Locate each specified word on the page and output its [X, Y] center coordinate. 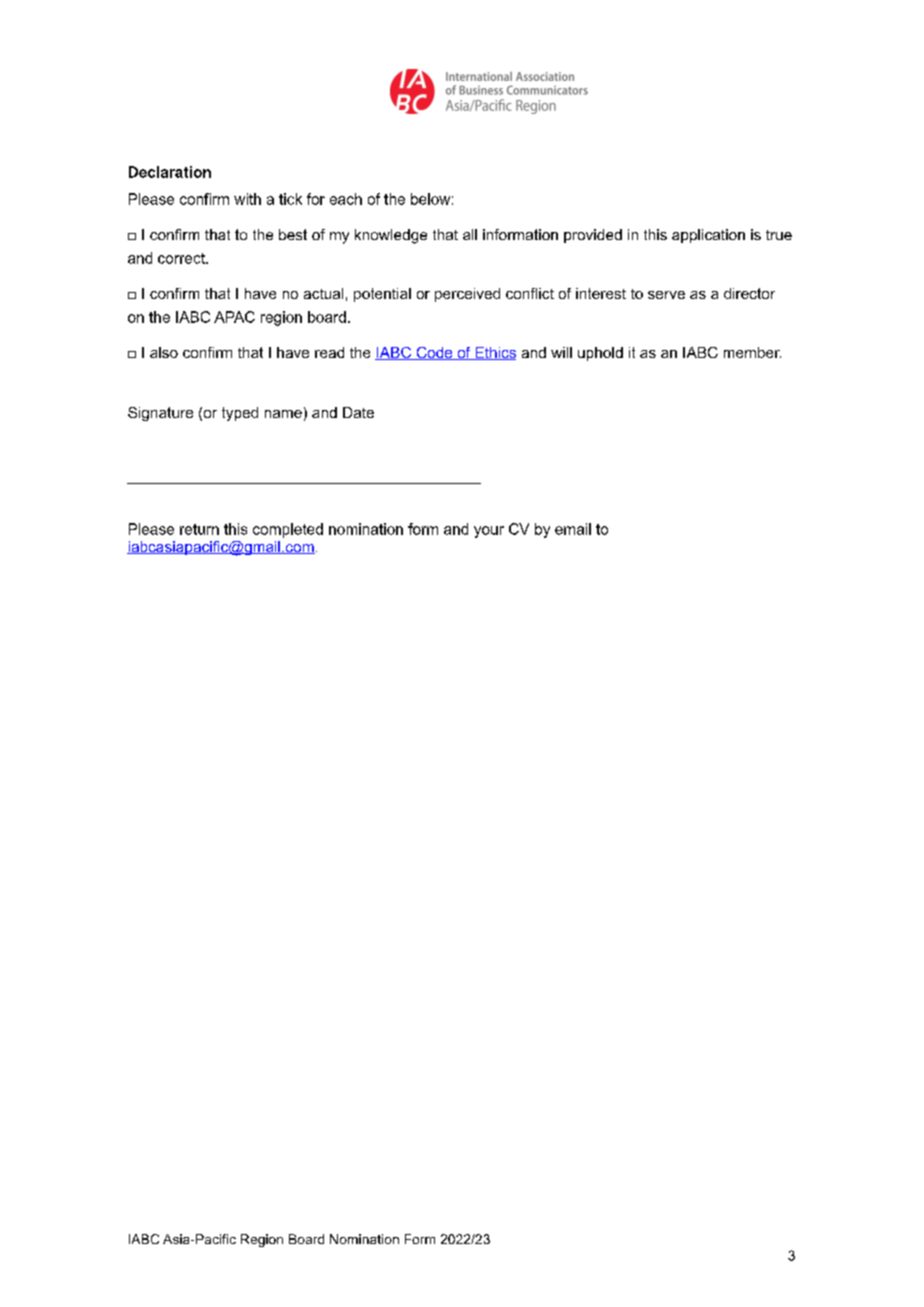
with [247, 199]
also [164, 352]
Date [358, 412]
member [752, 352]
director [749, 293]
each [346, 199]
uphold [600, 354]
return [199, 529]
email [573, 529]
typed [240, 414]
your [489, 532]
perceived [467, 295]
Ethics [494, 353]
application [708, 236]
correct [182, 258]
